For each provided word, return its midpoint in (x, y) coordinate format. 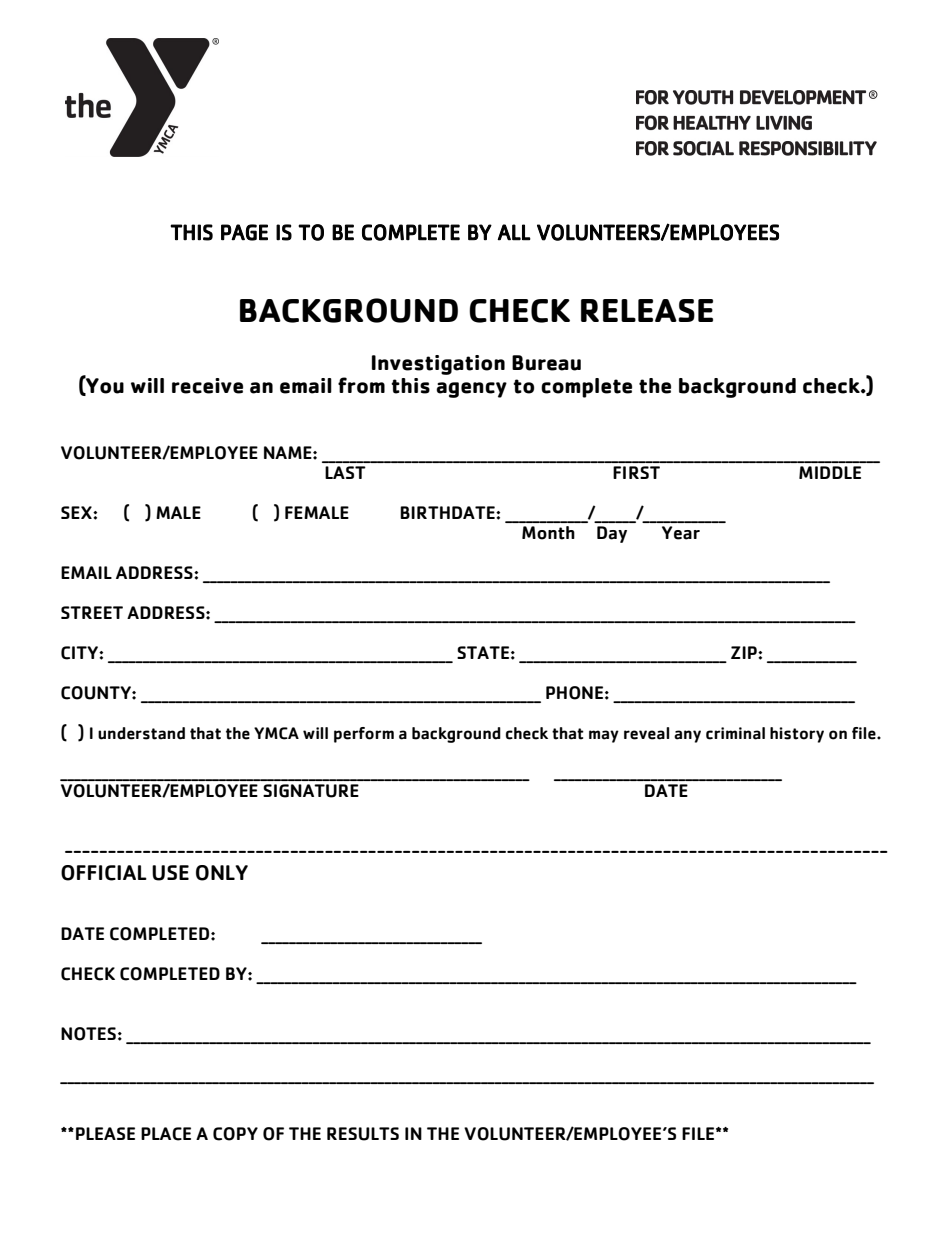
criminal (735, 733)
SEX (77, 512)
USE (170, 873)
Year (681, 533)
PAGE (244, 232)
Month (548, 533)
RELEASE (647, 310)
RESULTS (363, 1134)
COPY (235, 1134)
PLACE (166, 1134)
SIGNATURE (311, 791)
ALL (514, 232)
